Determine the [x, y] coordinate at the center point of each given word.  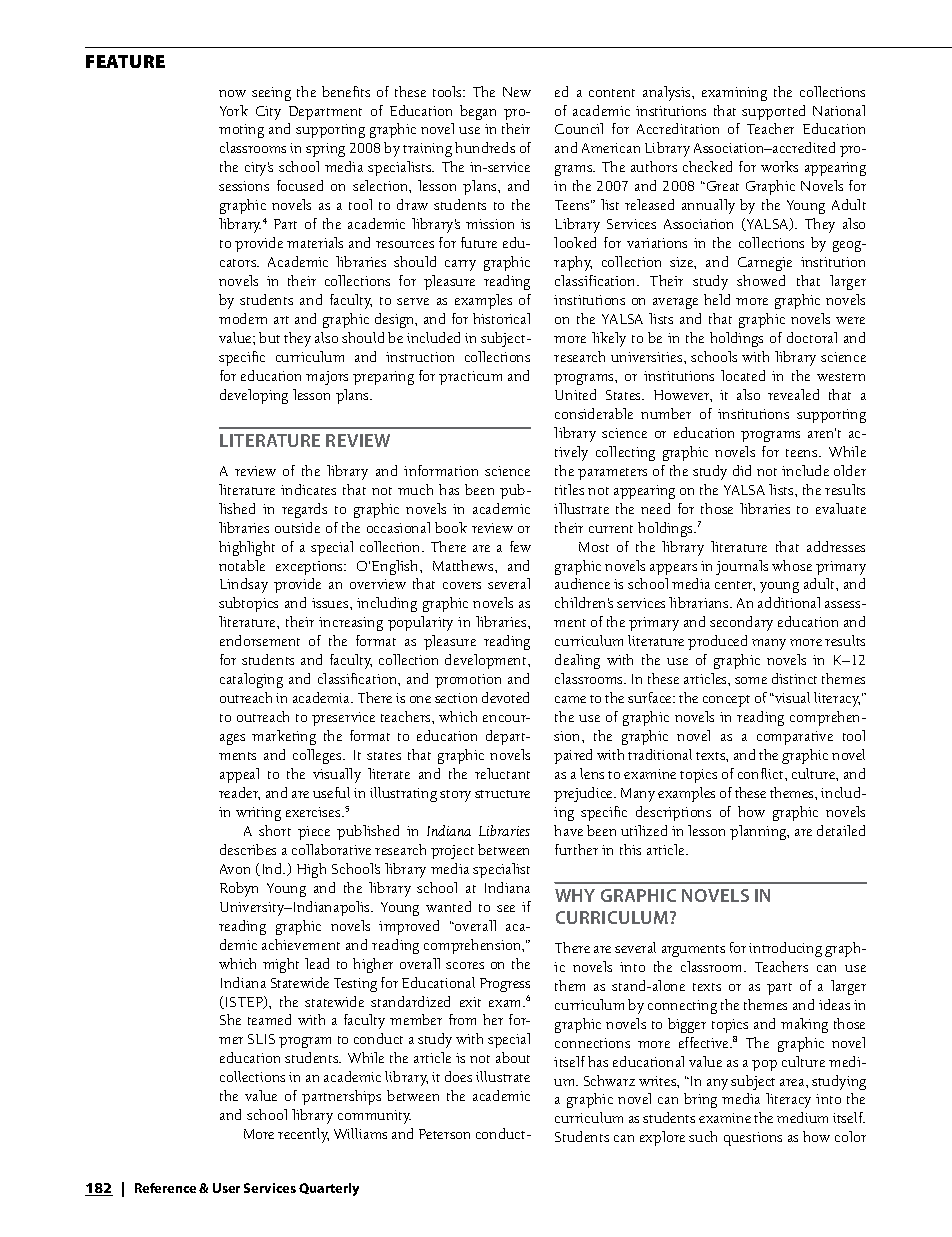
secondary [741, 623]
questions [753, 1139]
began [478, 112]
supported [773, 112]
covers [462, 585]
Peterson [444, 1134]
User [226, 1188]
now [232, 93]
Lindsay [244, 585]
